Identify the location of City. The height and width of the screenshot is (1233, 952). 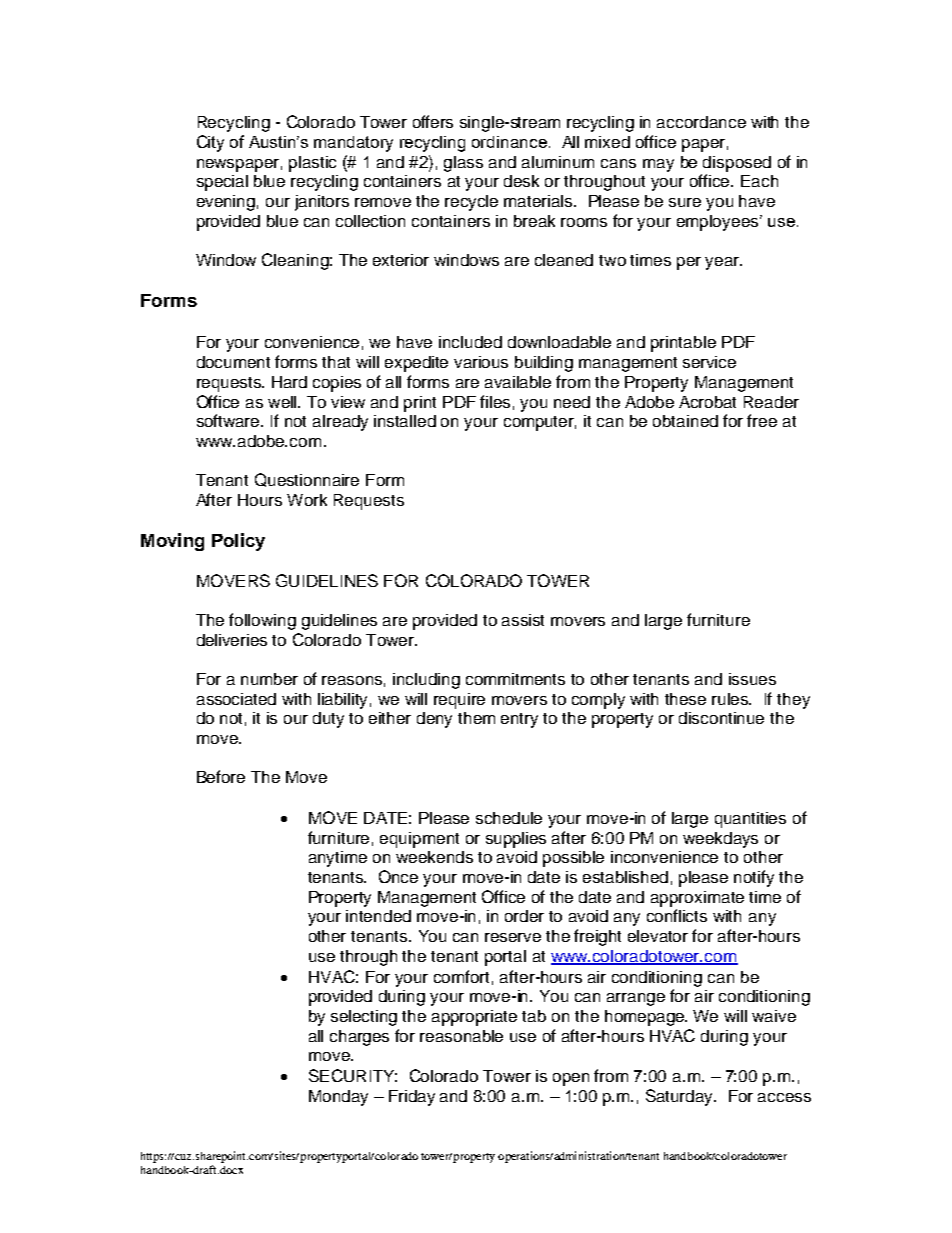
(210, 143).
